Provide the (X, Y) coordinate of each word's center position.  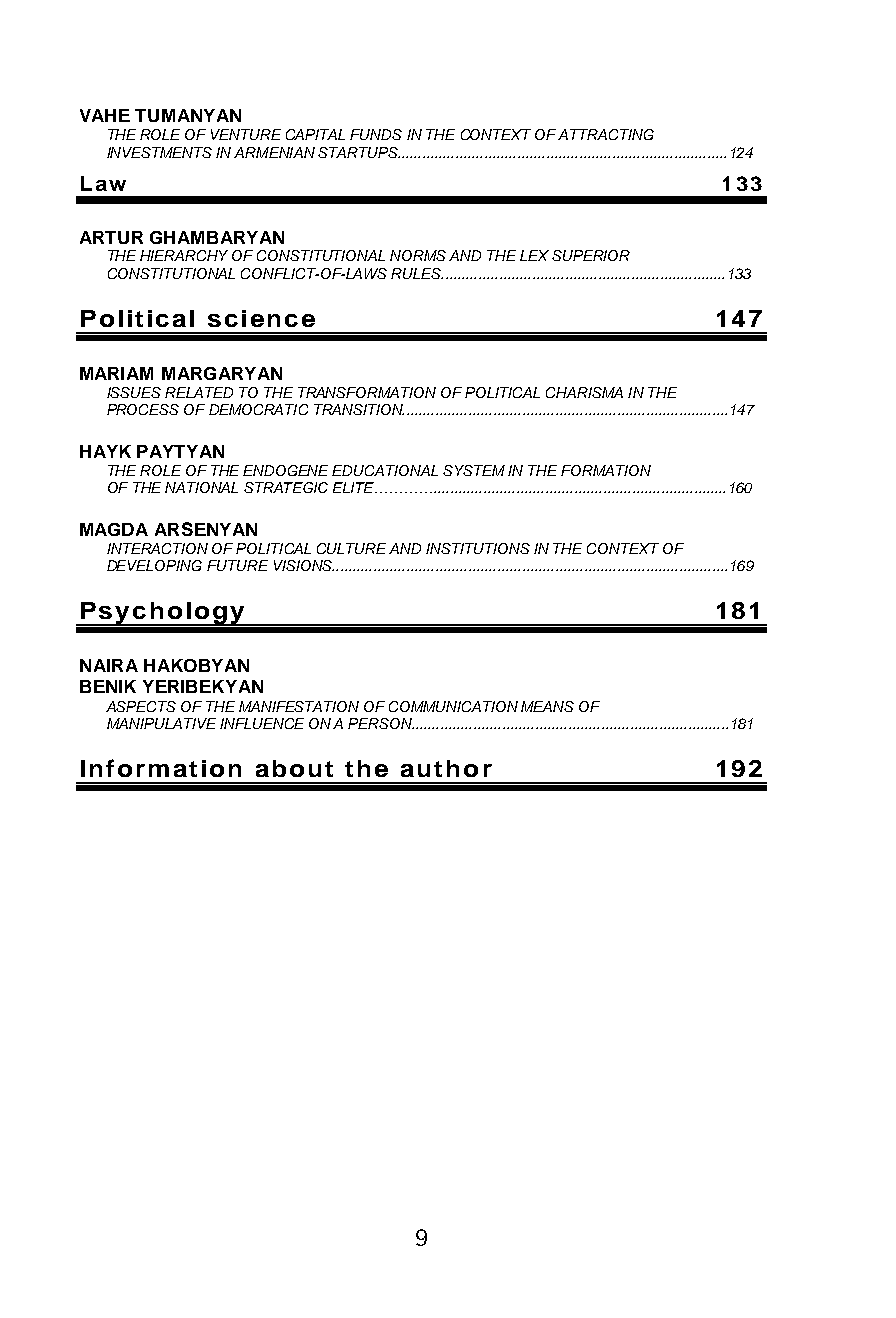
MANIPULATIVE (161, 723)
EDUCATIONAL (385, 470)
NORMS (418, 255)
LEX (534, 255)
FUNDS (376, 134)
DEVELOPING (154, 565)
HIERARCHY (184, 255)
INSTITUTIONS (478, 548)
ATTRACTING (606, 134)
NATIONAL (201, 487)
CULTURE (351, 548)
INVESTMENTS (159, 152)
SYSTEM (474, 470)
